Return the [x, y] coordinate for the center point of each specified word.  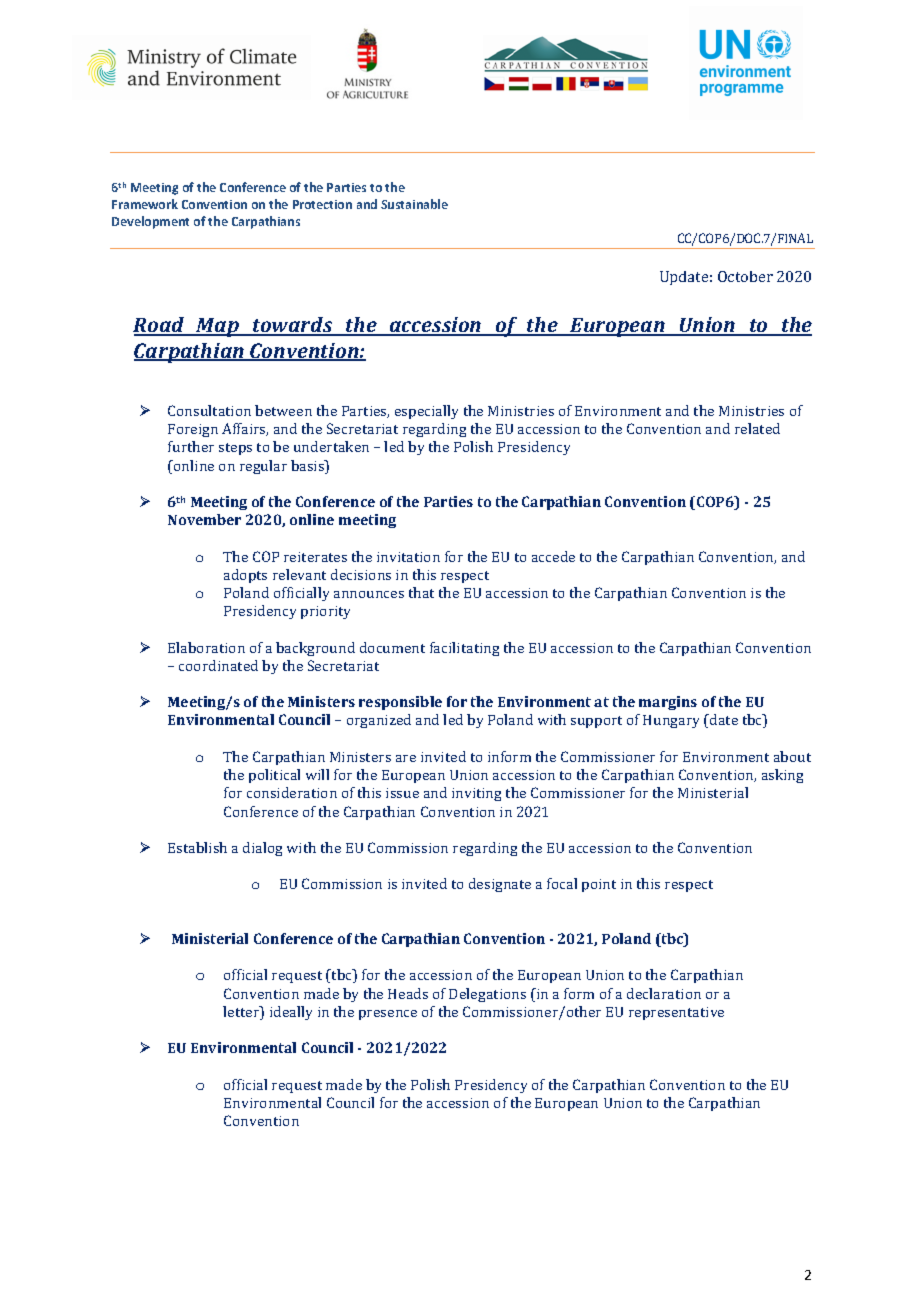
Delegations [487, 995]
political [274, 776]
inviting [476, 794]
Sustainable [414, 204]
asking [782, 776]
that [421, 592]
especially [426, 412]
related [757, 428]
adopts [245, 576]
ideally [291, 1013]
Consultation [209, 410]
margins [668, 703]
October [745, 276]
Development [150, 222]
